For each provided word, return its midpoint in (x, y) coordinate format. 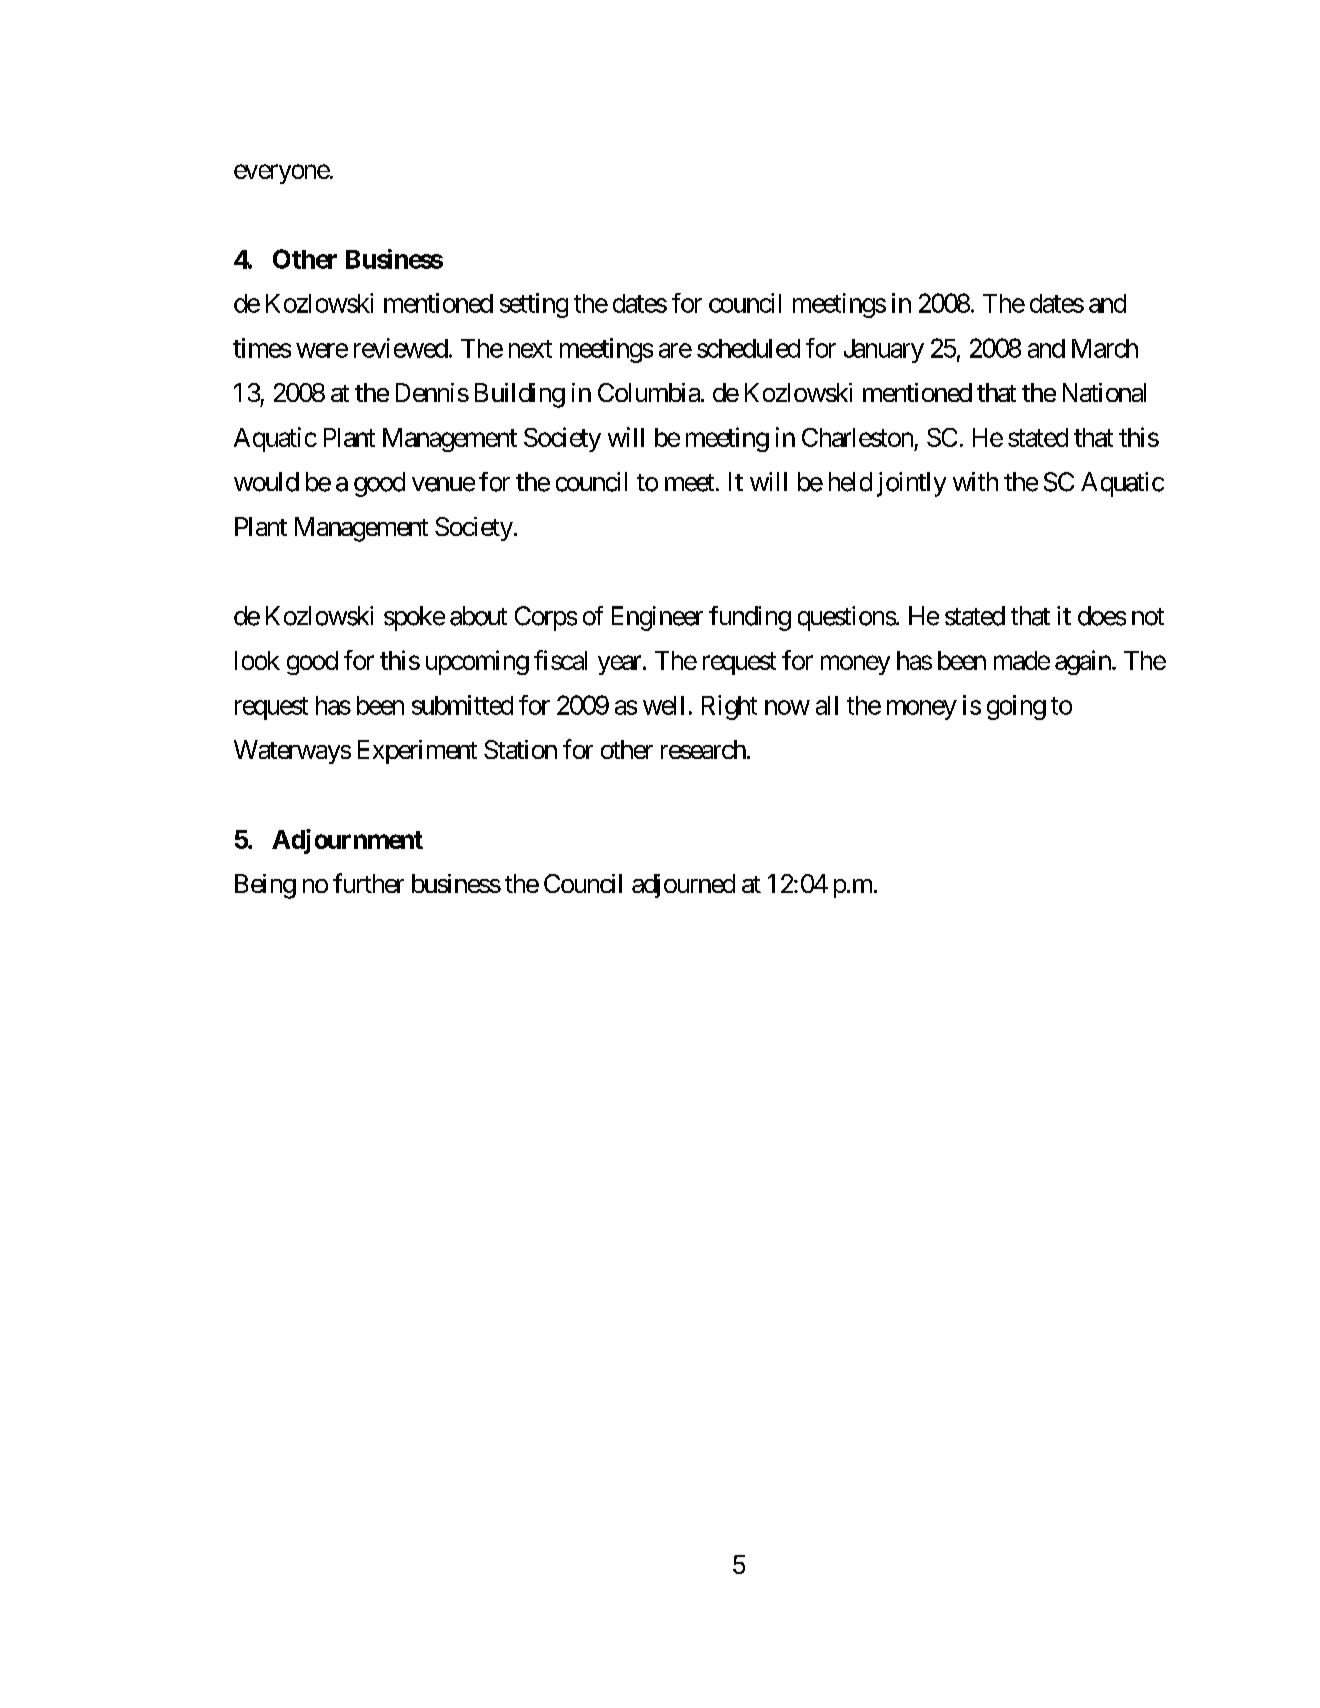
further (368, 883)
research (703, 749)
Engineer (657, 618)
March (1105, 348)
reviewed (401, 348)
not (1148, 617)
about (478, 616)
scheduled (748, 348)
